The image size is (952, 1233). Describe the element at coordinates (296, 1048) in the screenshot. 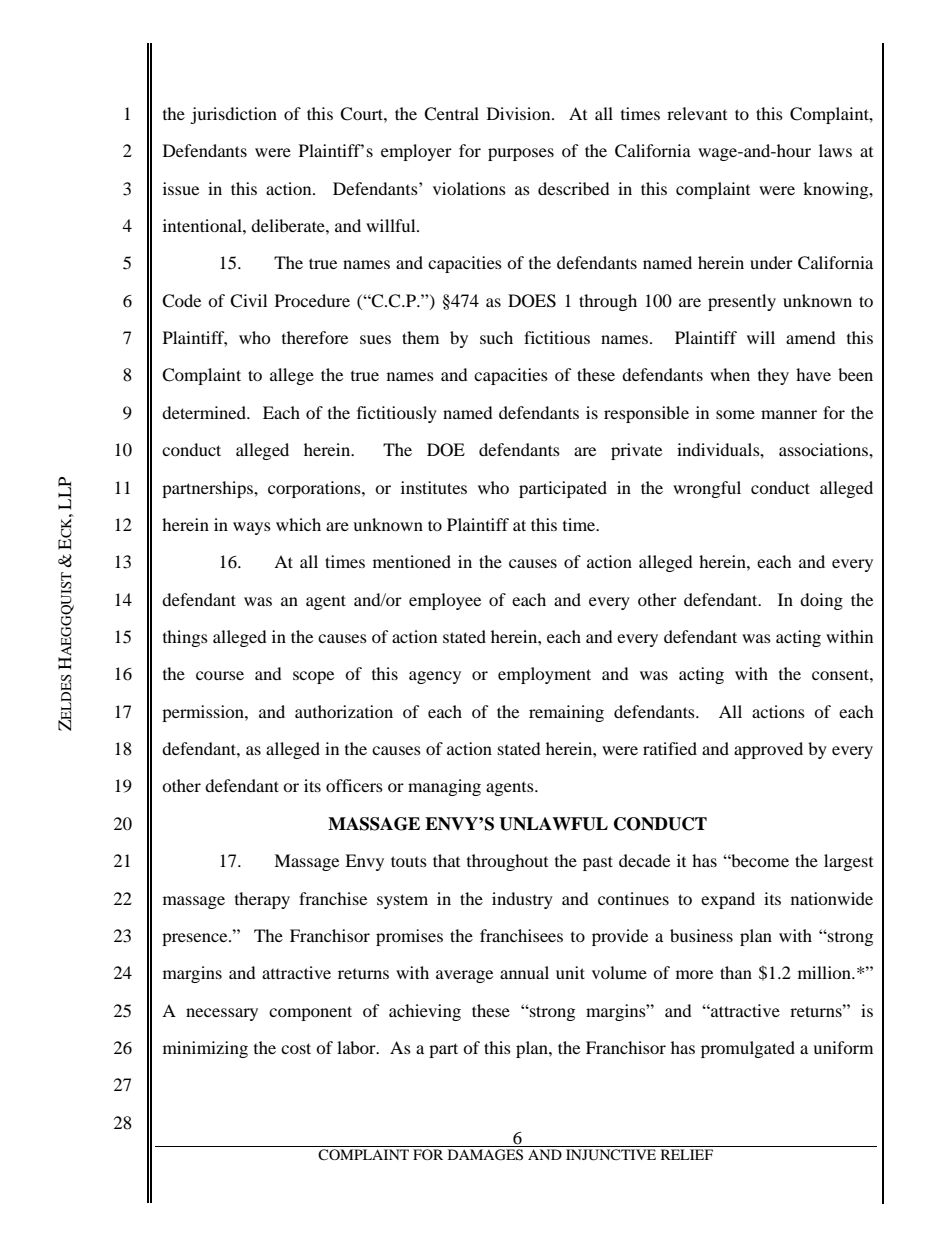

I see `cost` at that location.
